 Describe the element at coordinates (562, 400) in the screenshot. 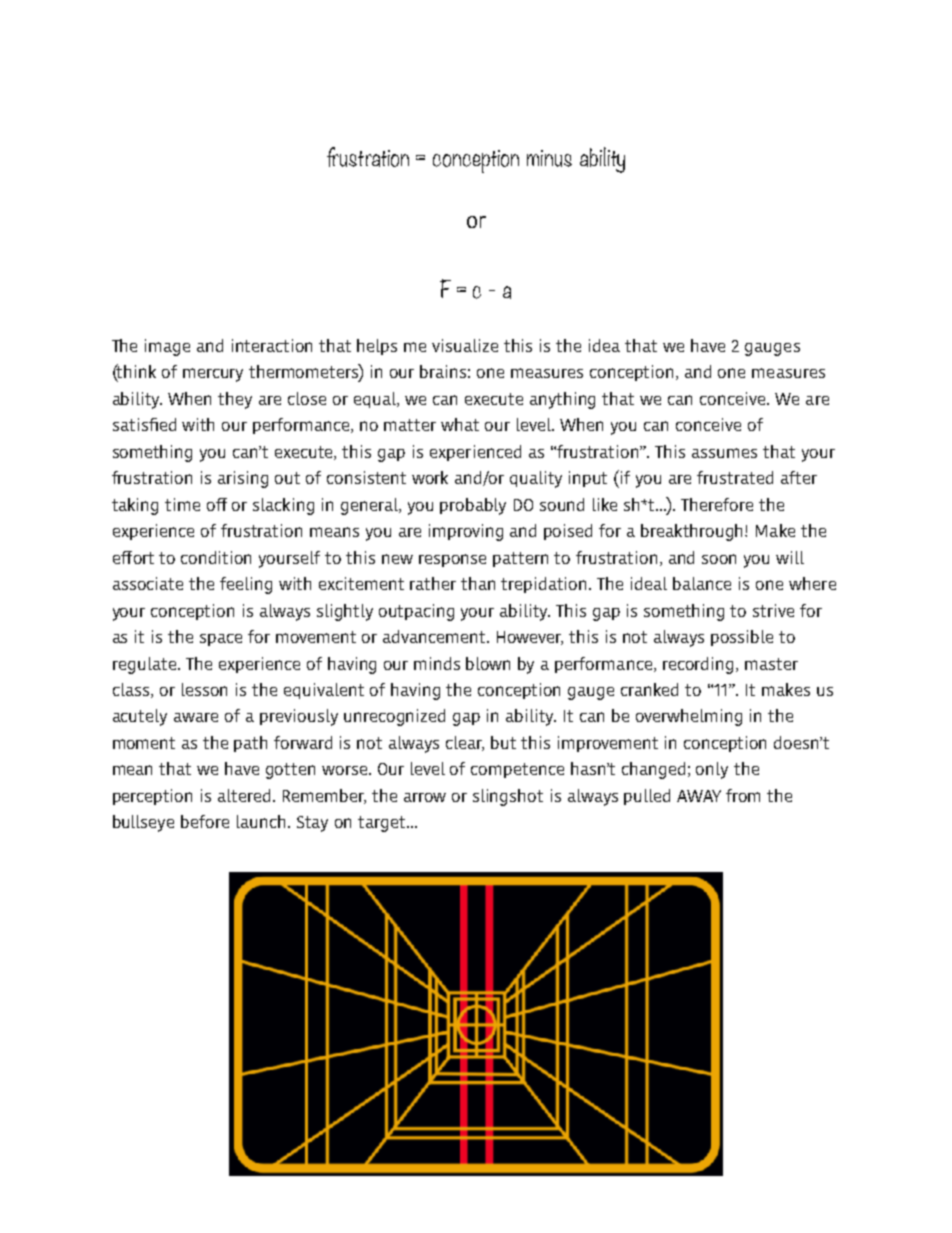

I see `anything` at that location.
